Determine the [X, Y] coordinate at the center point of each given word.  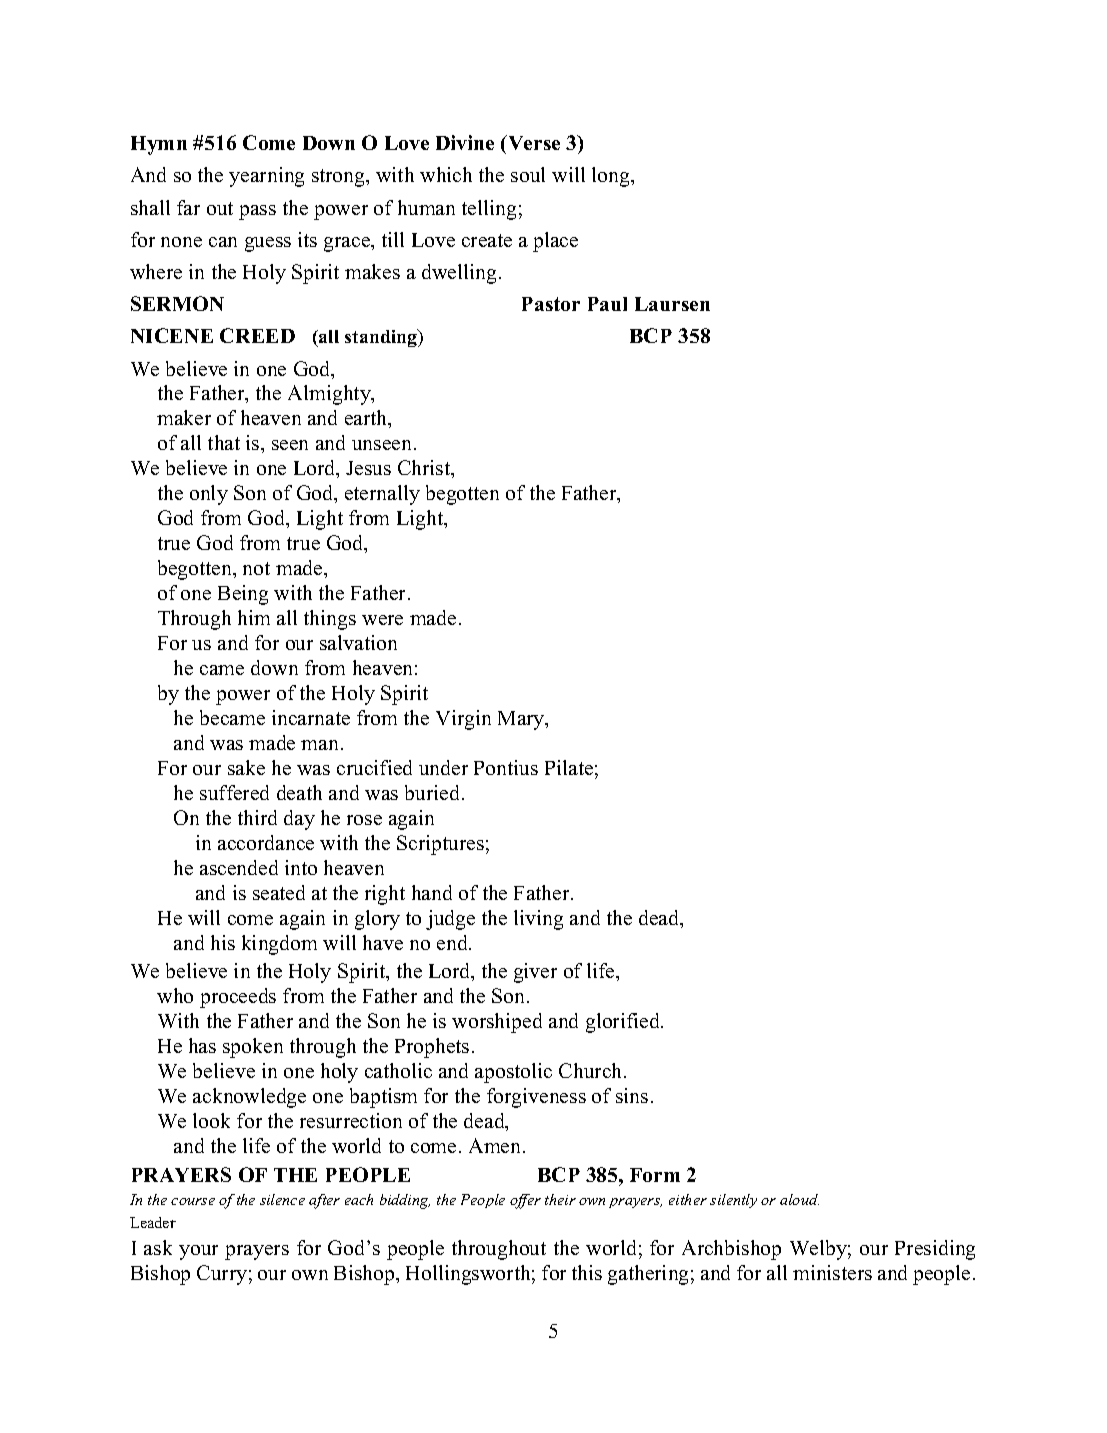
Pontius [506, 767]
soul [528, 174]
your [198, 1252]
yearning [266, 177]
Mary [522, 720]
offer [525, 1201]
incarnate [311, 717]
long [612, 177]
